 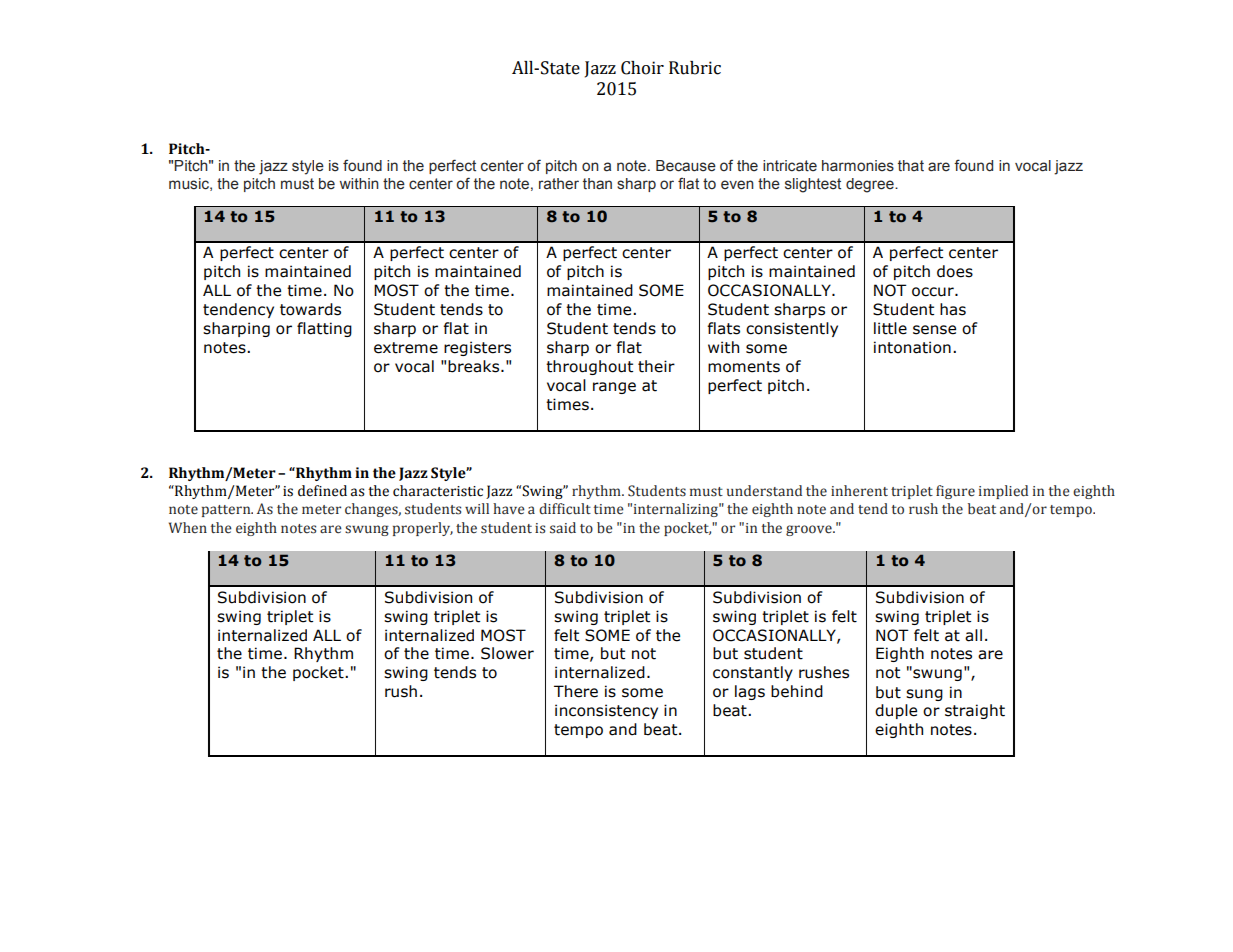 What do you see at coordinates (406, 348) in the image?
I see `extreme` at bounding box center [406, 348].
